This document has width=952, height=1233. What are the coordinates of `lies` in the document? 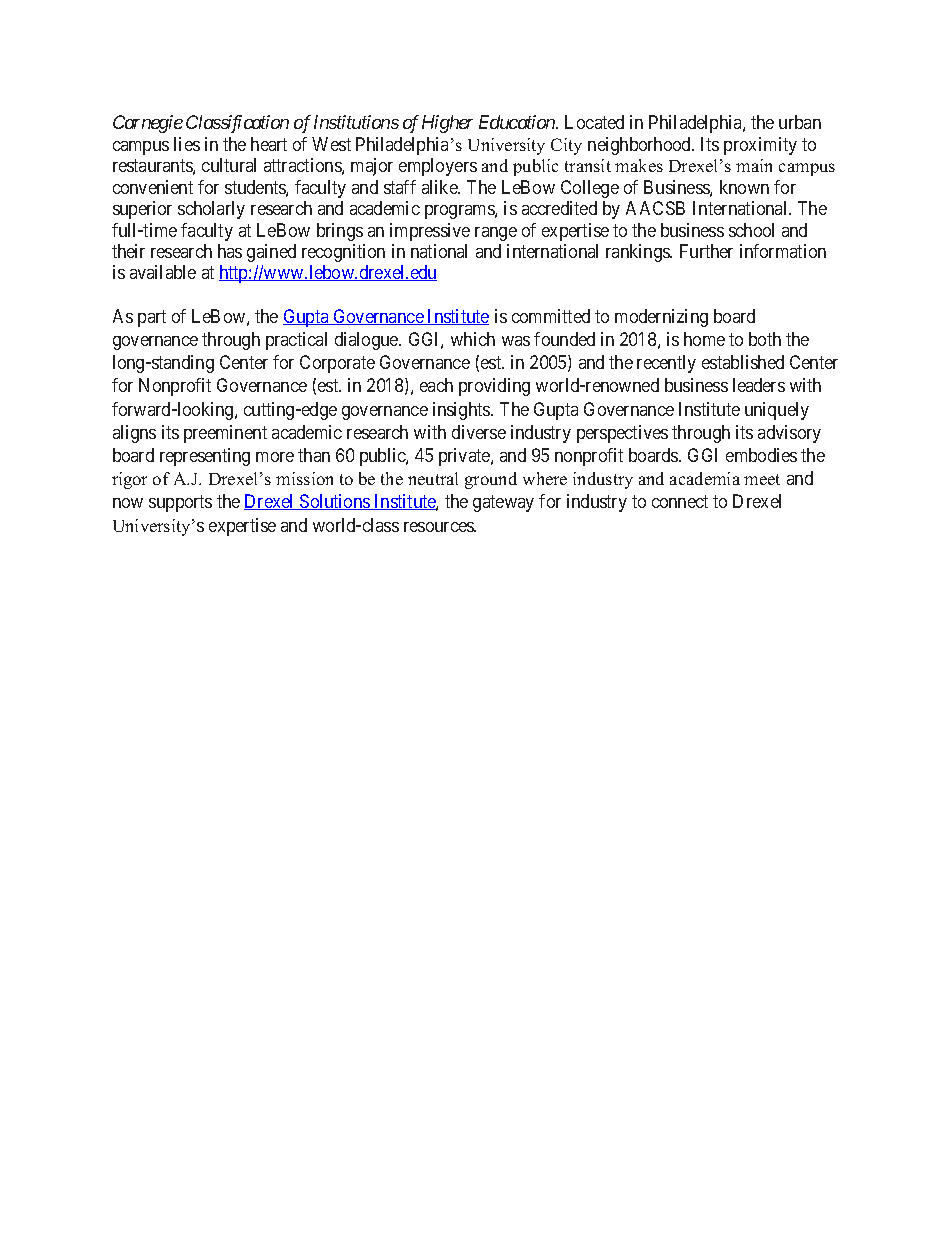 It's located at (187, 144).
